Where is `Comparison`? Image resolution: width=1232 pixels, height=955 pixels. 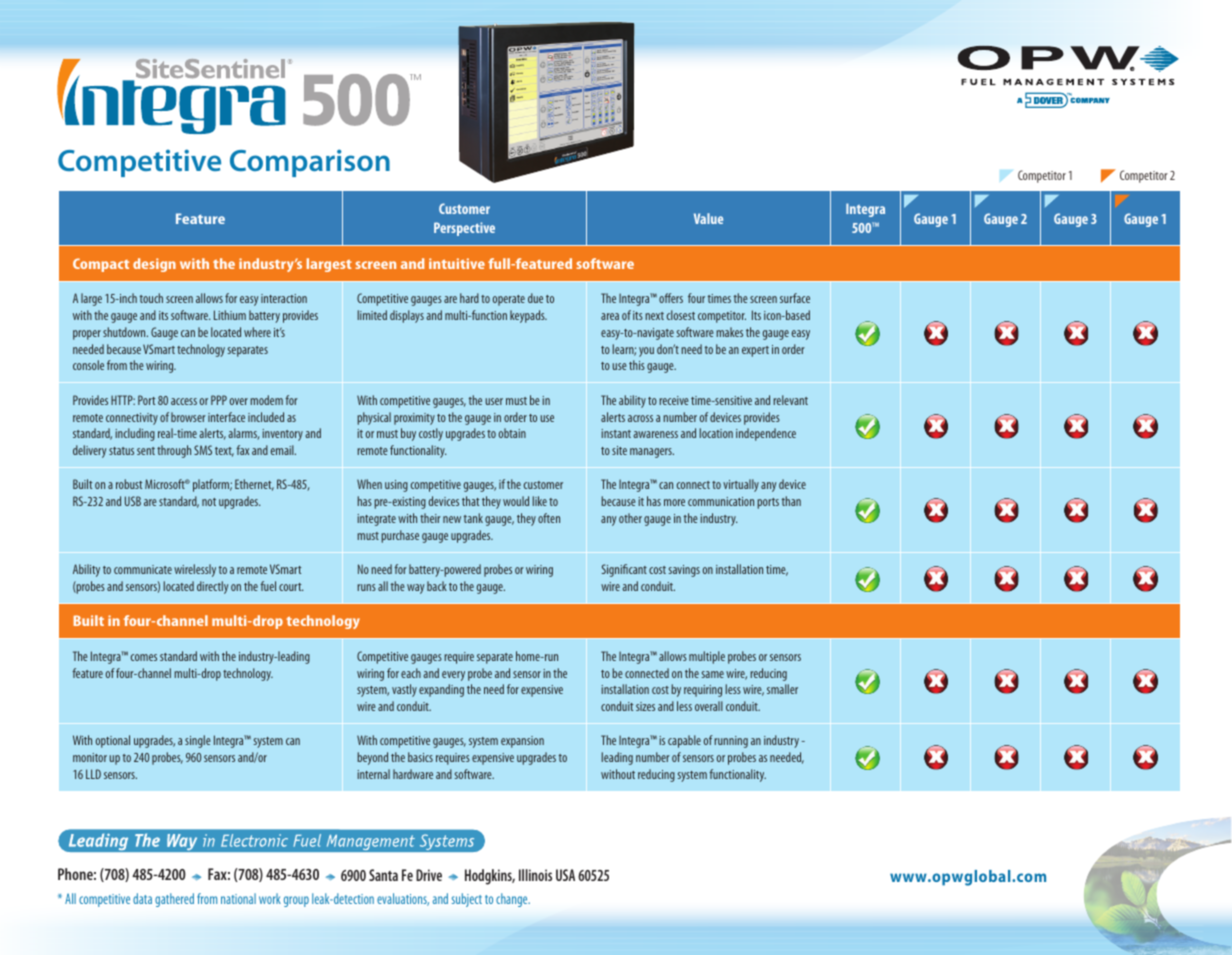
Comparison is located at coordinates (310, 163).
